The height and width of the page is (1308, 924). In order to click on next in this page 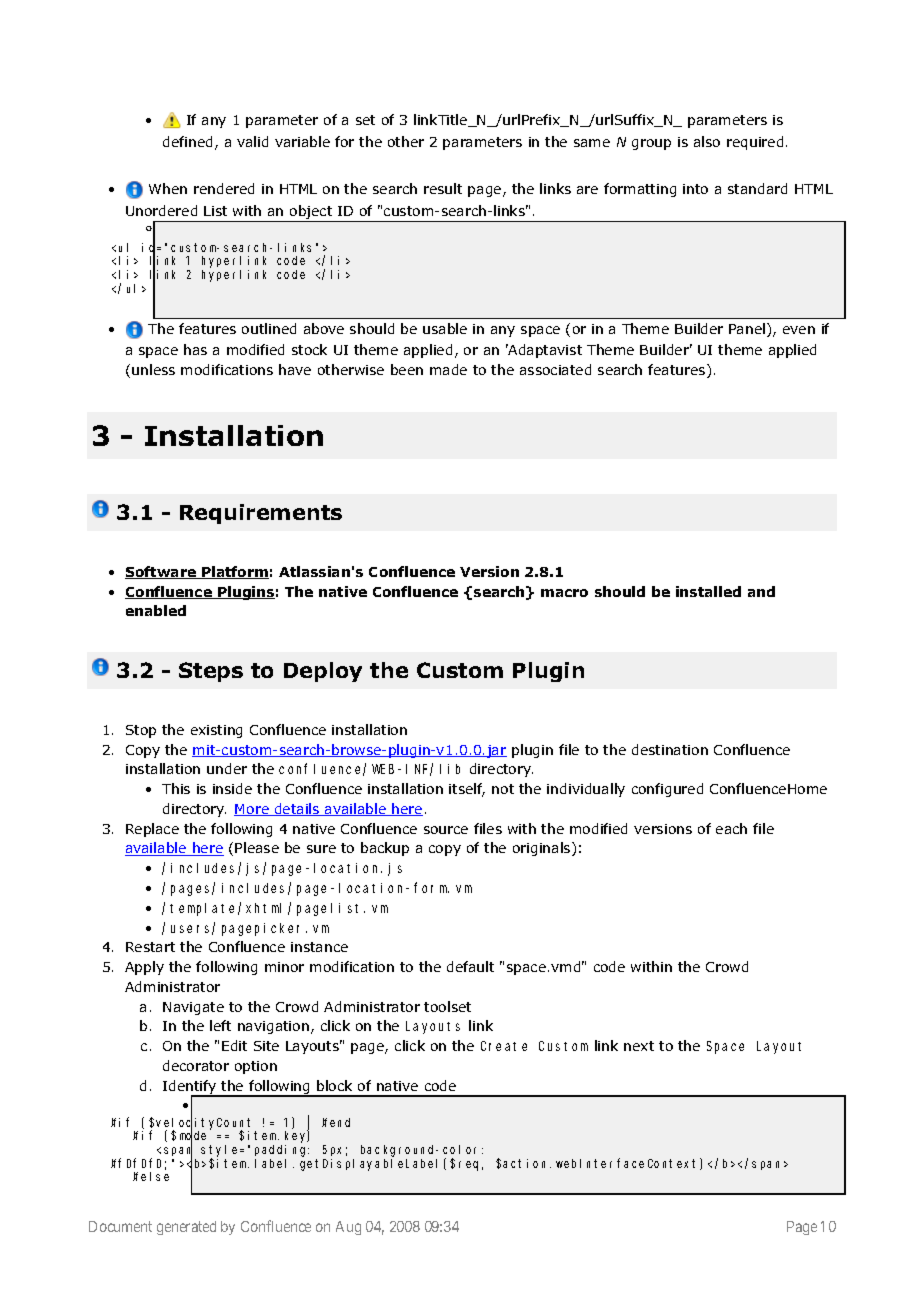, I will do `click(639, 1046)`.
